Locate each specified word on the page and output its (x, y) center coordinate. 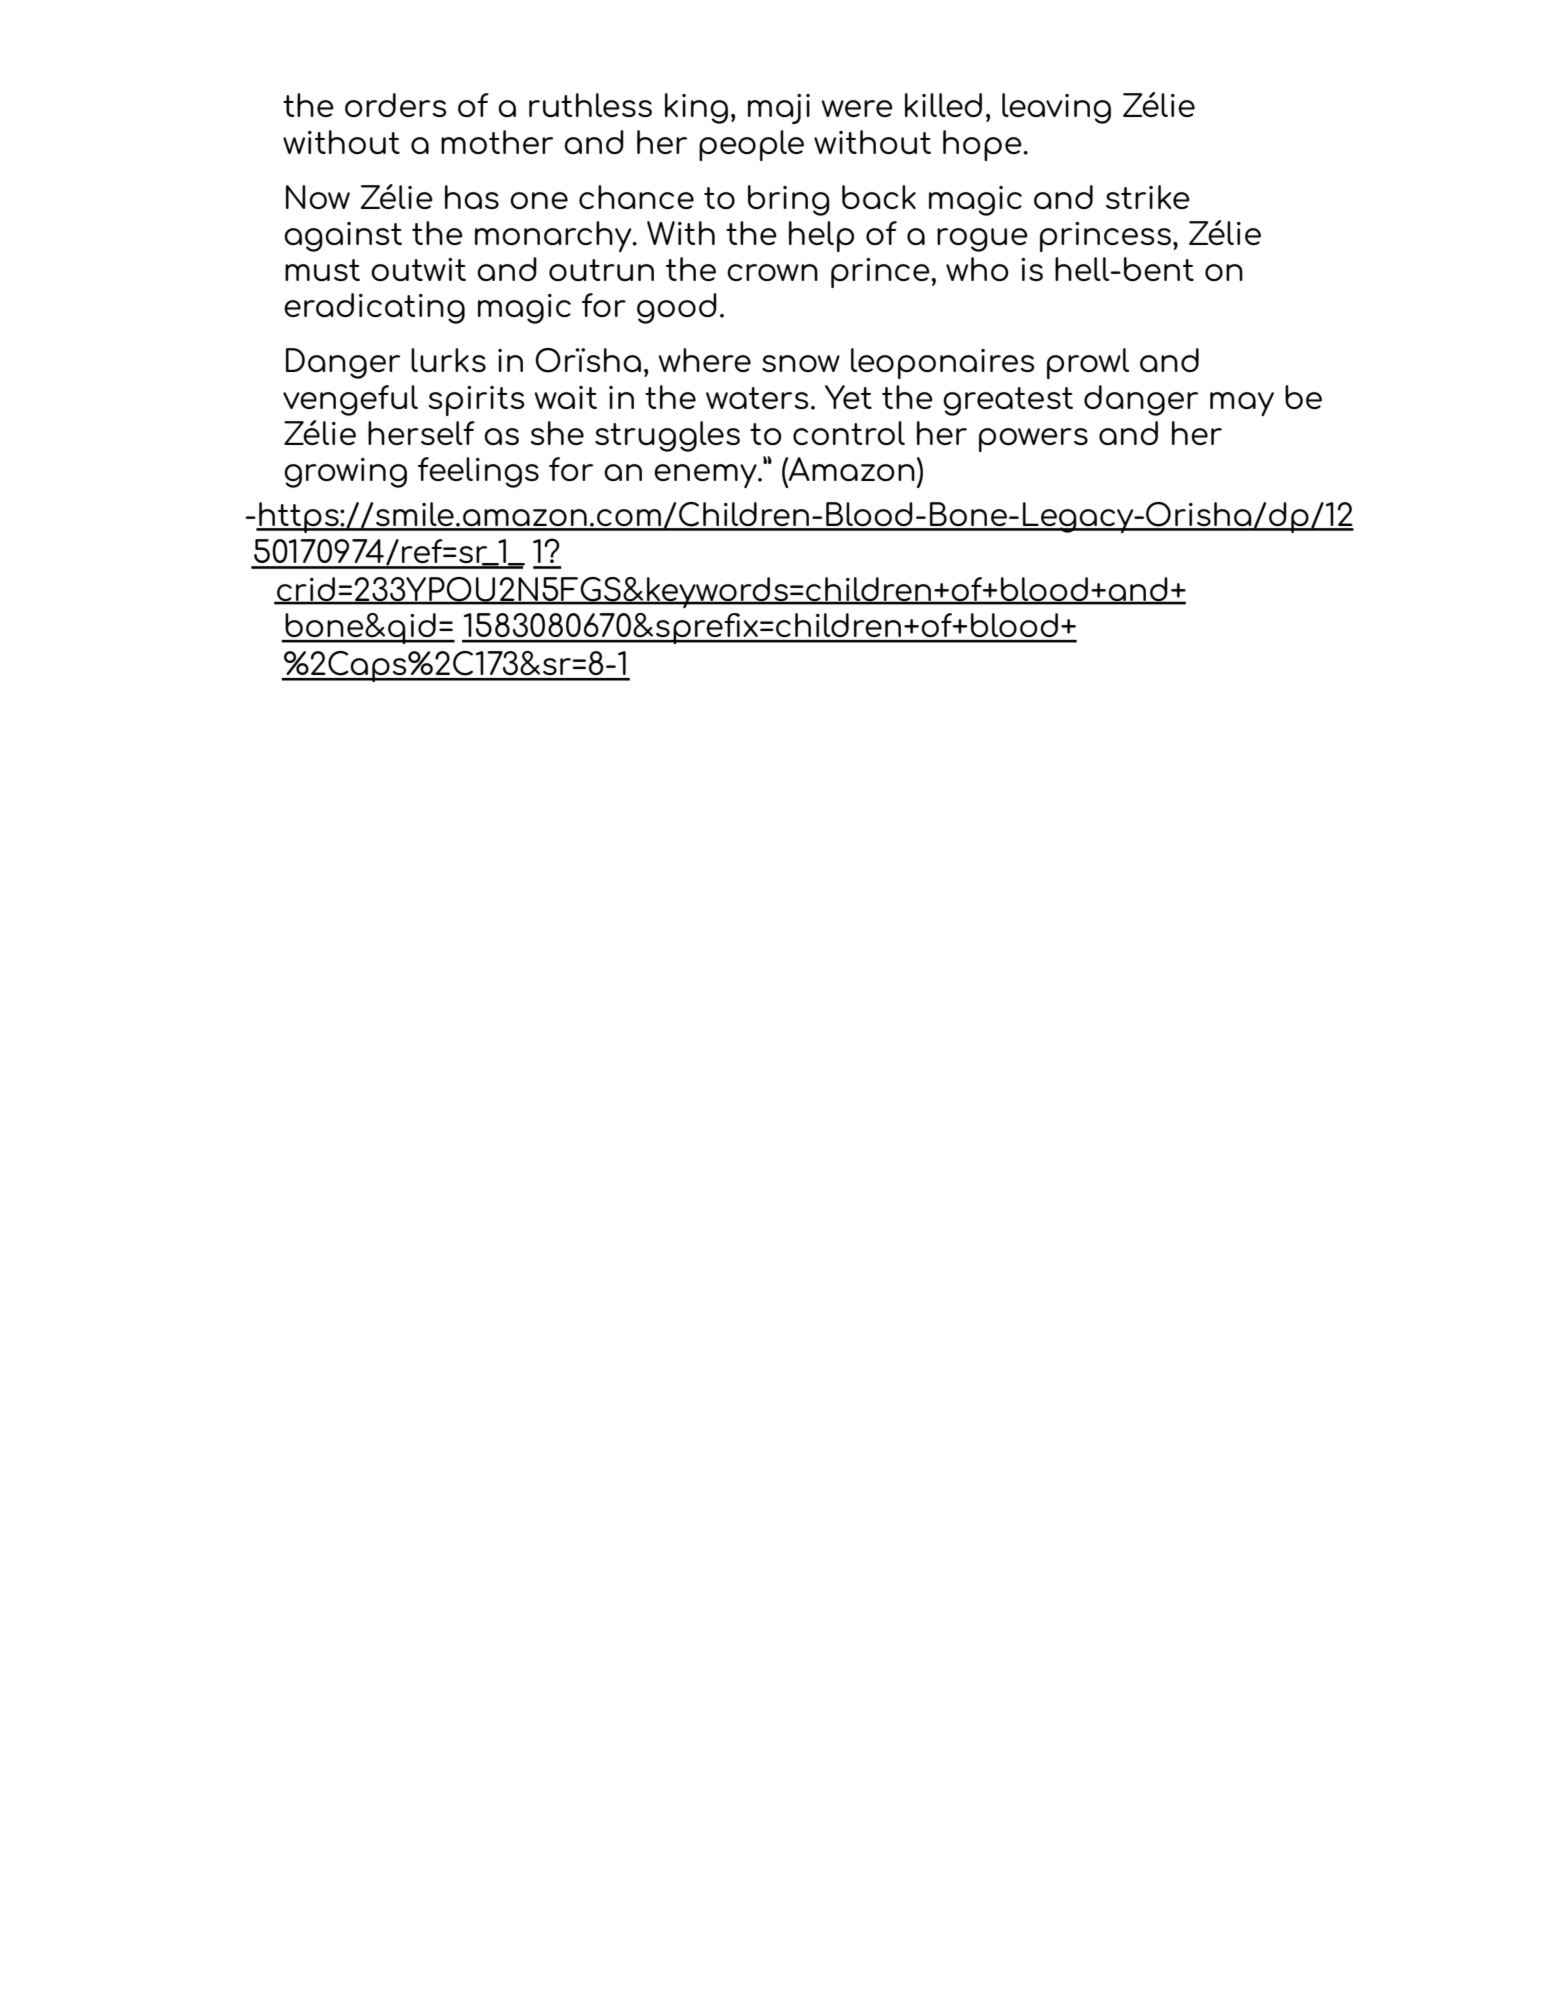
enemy (706, 476)
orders (396, 105)
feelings (478, 472)
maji (779, 109)
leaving (1056, 108)
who (977, 269)
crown (772, 272)
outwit (418, 270)
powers (1033, 440)
